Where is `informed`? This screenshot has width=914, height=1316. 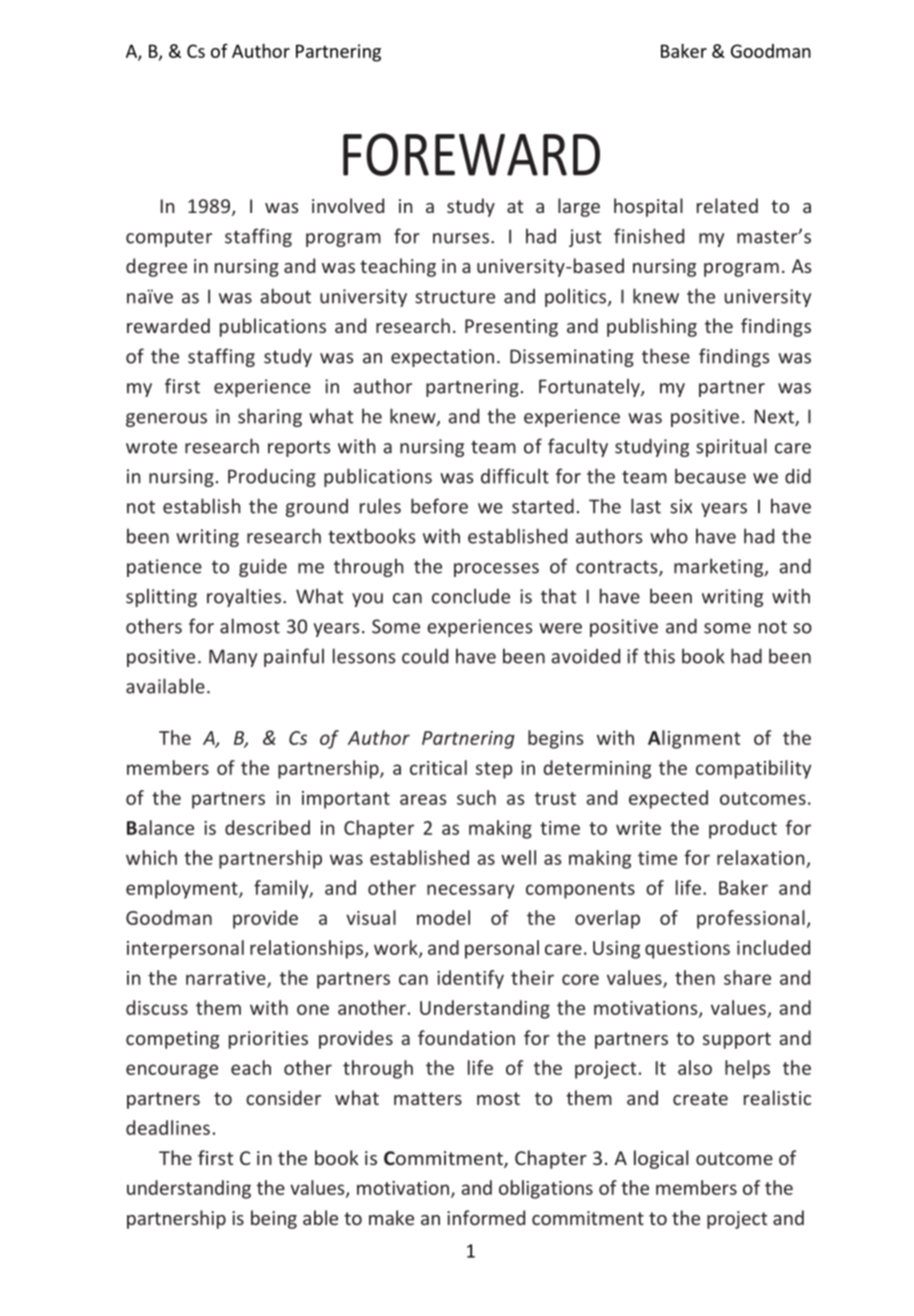 informed is located at coordinates (486, 1217).
